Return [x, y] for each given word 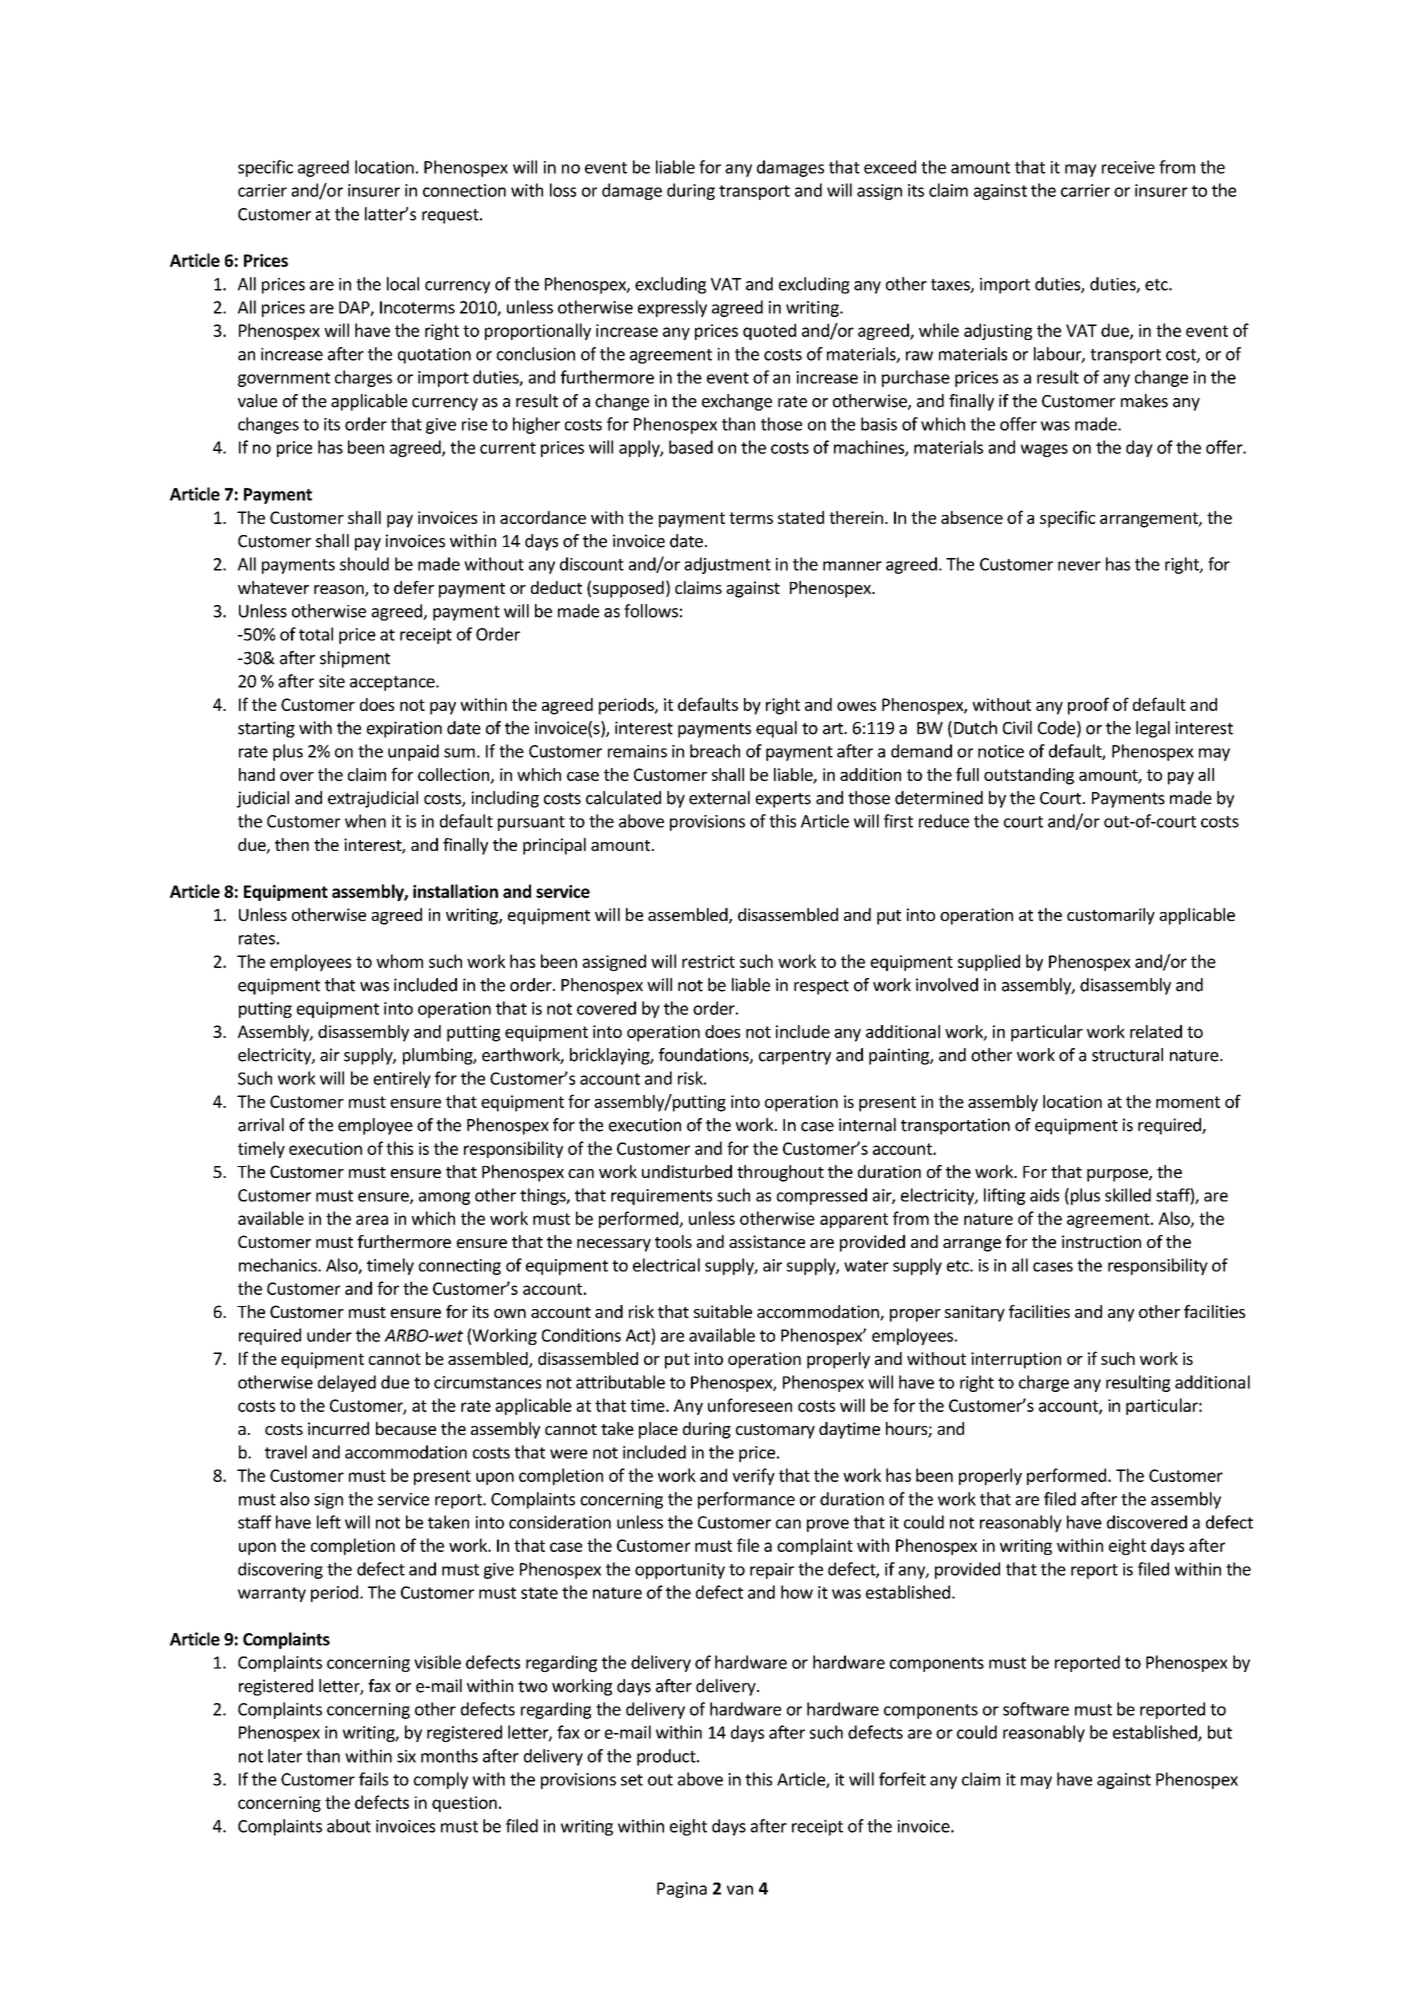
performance [746, 1500]
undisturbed [687, 1171]
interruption [1016, 1360]
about [349, 1826]
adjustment [727, 565]
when [365, 821]
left [329, 1522]
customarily [1111, 916]
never [1079, 566]
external [719, 798]
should [364, 564]
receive [1128, 167]
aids [1044, 1195]
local [403, 284]
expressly [672, 308]
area [372, 1220]
